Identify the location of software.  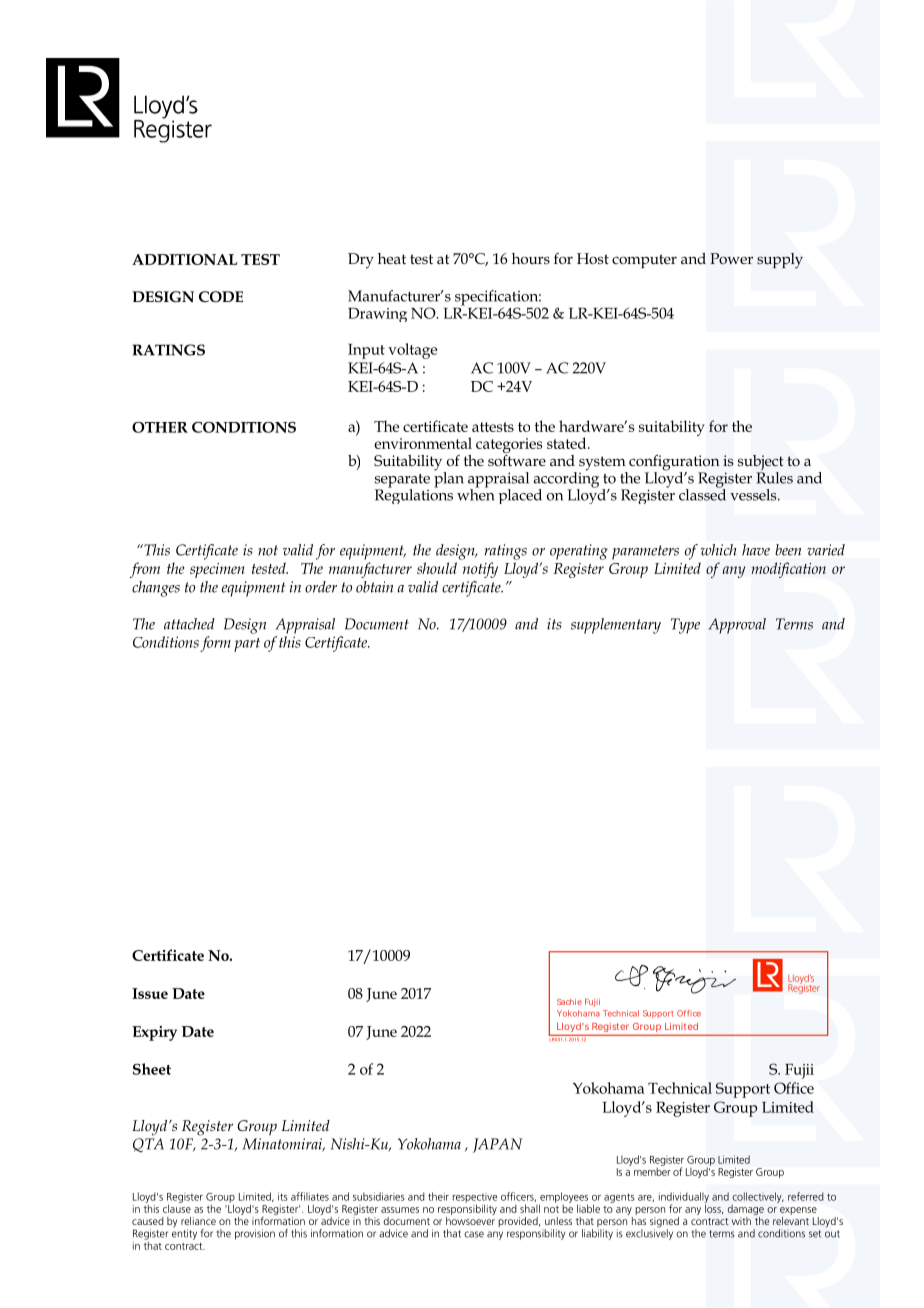
(517, 459).
